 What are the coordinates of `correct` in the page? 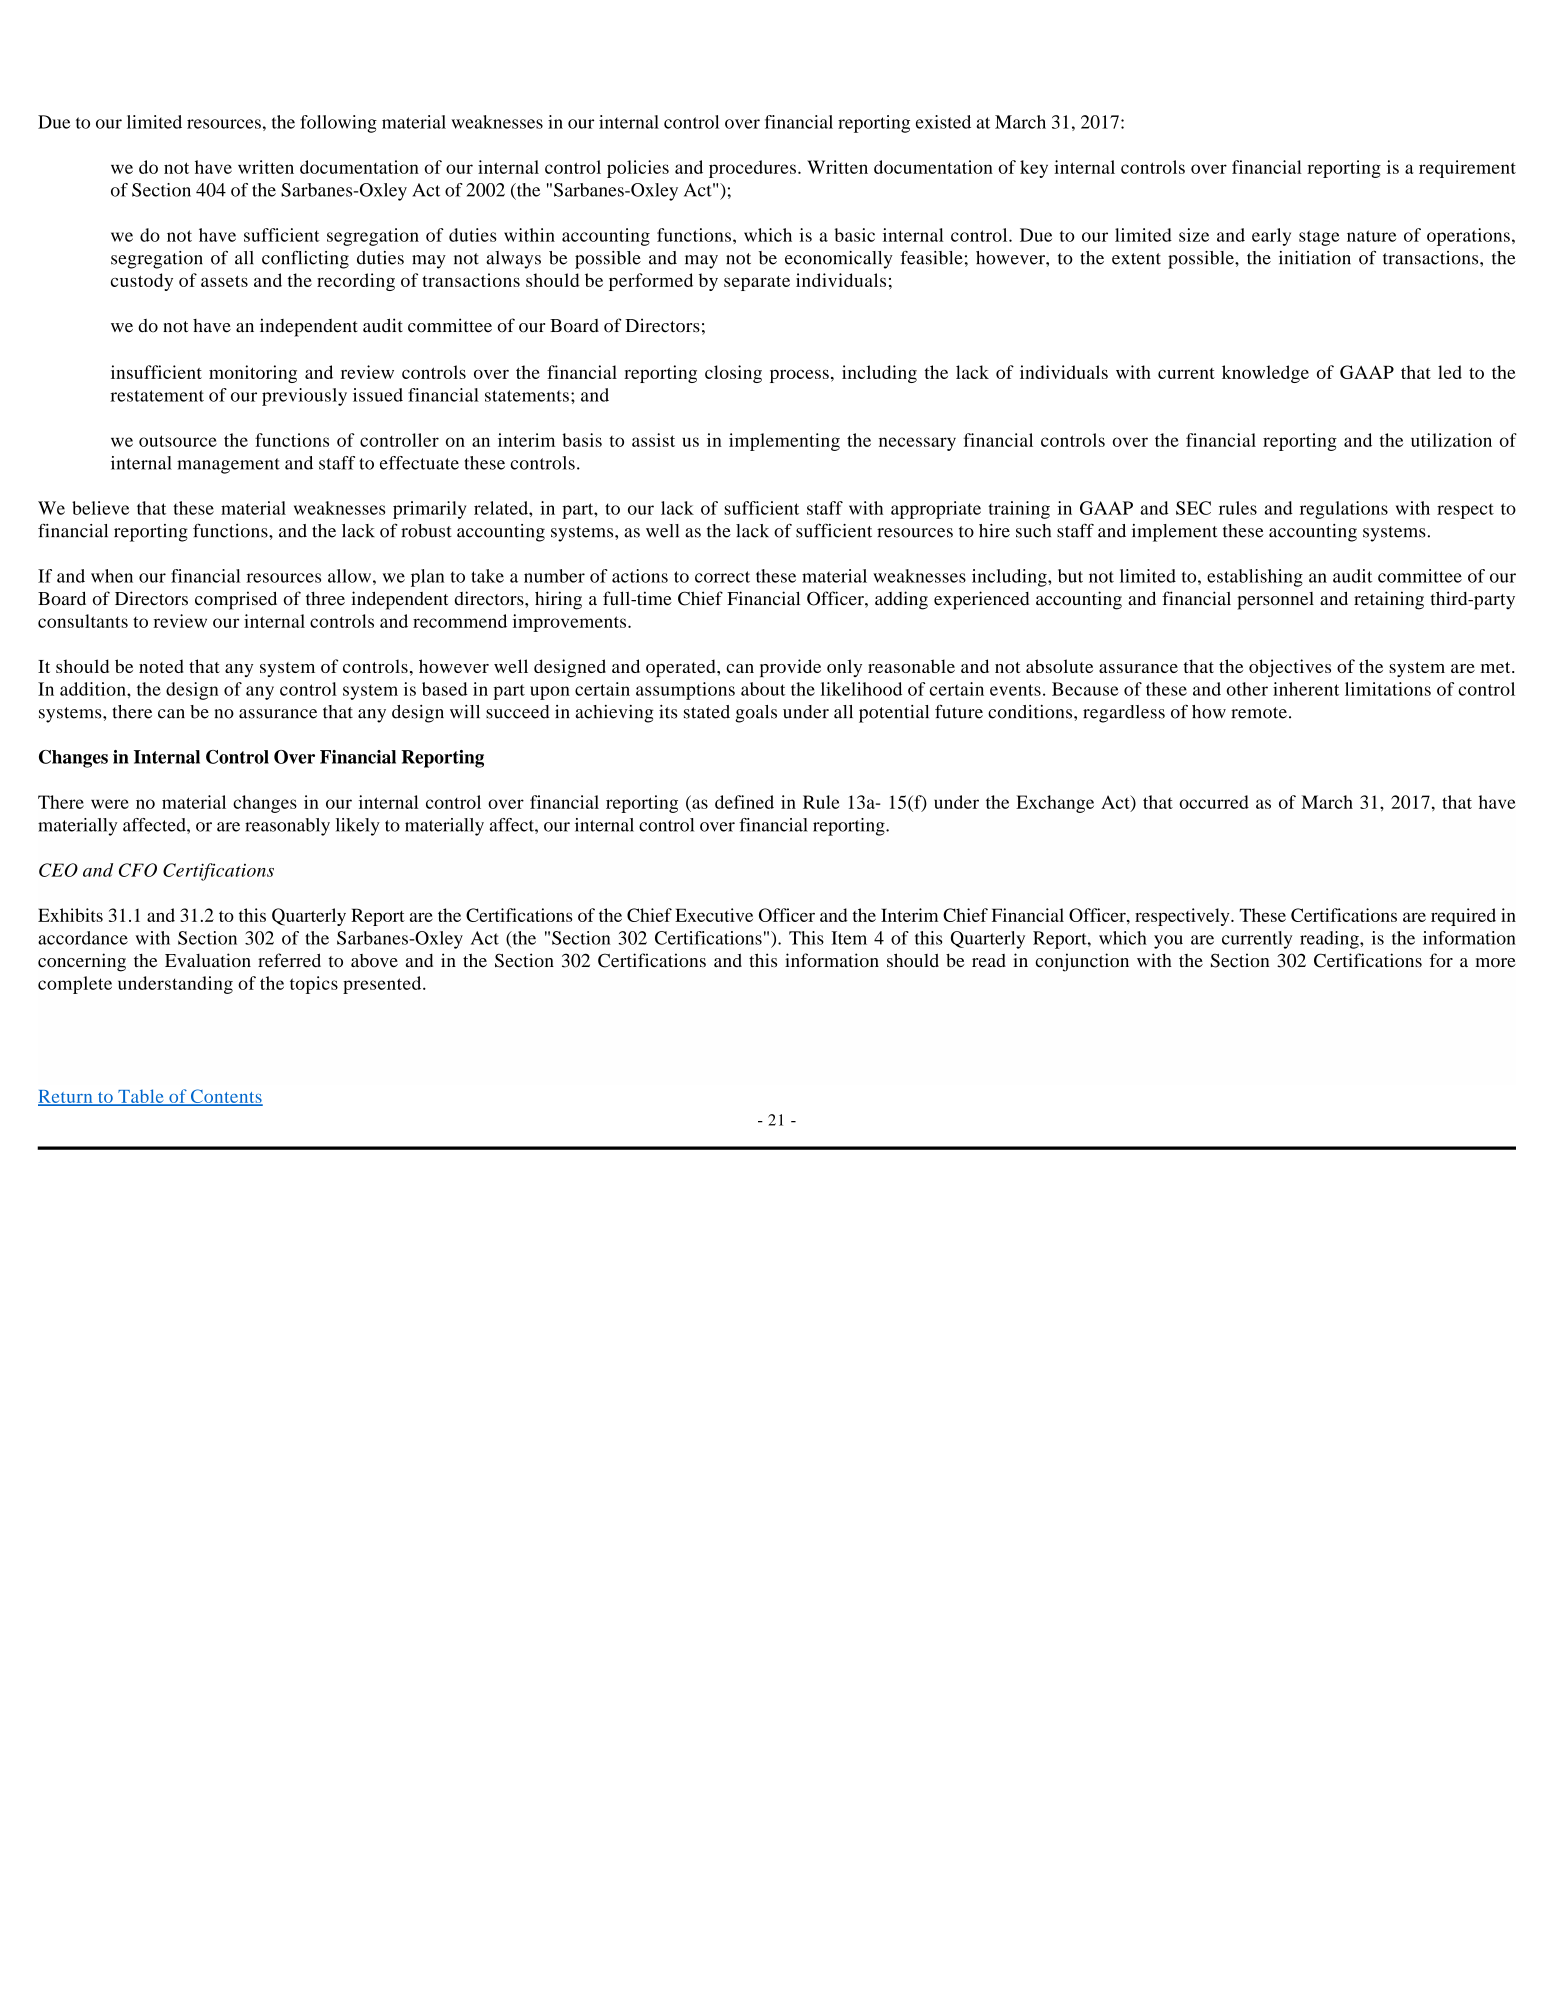 It's located at (722, 577).
